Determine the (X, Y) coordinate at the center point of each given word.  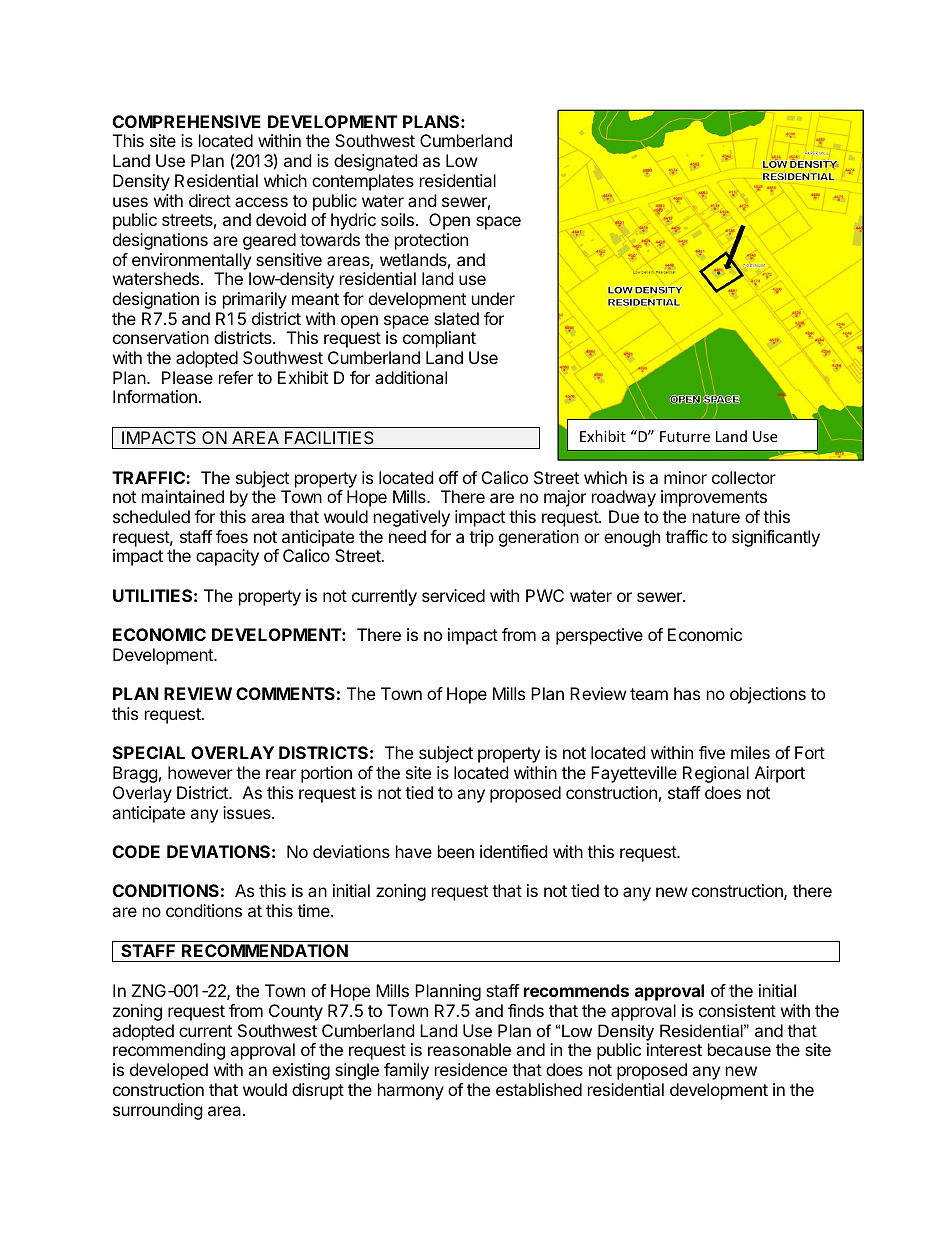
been (456, 851)
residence (471, 1069)
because (739, 1049)
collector (744, 477)
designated (375, 162)
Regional (716, 774)
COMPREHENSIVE (187, 121)
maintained (183, 496)
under (493, 298)
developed (169, 1071)
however (200, 772)
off (448, 477)
